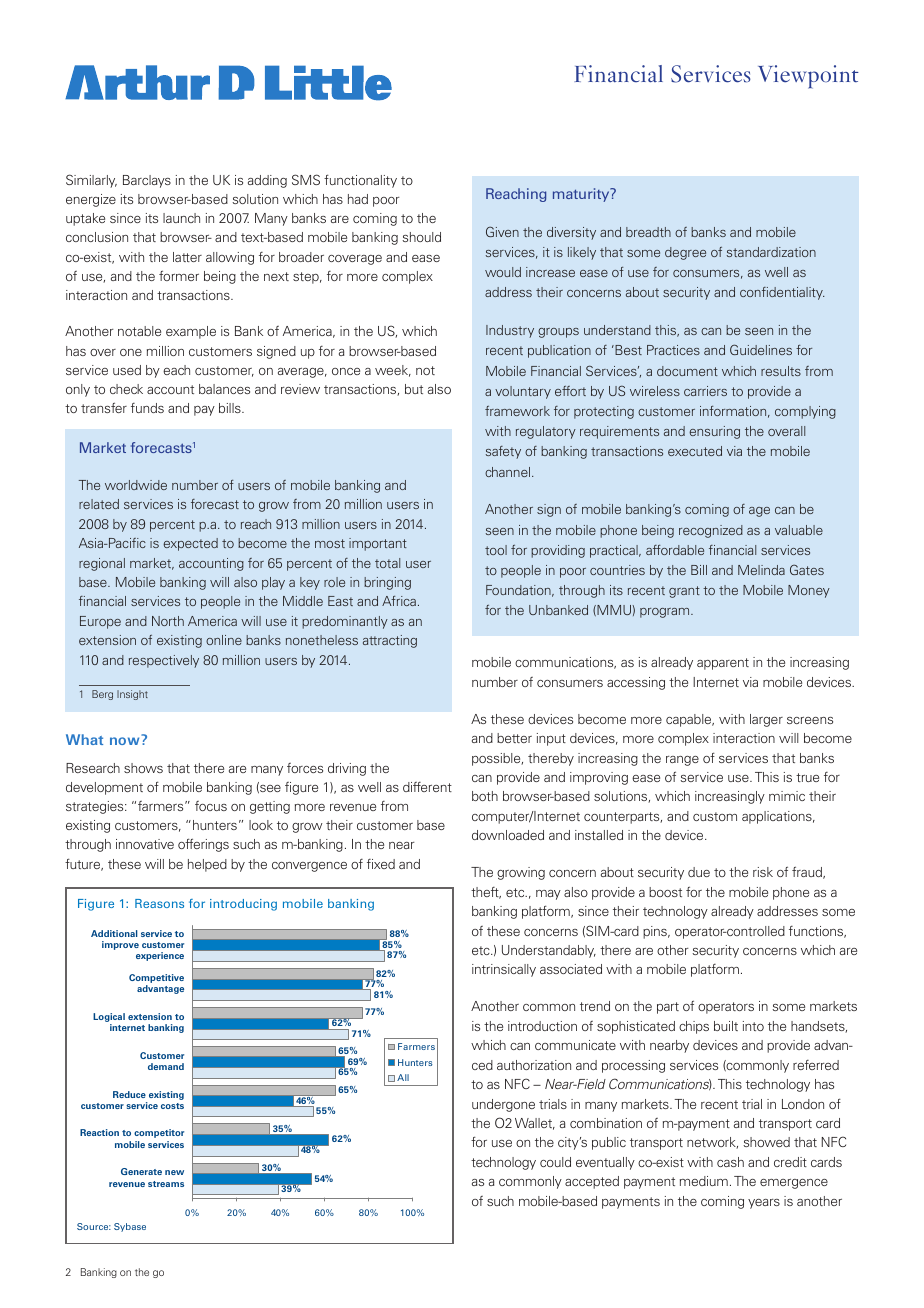 The height and width of the screenshot is (1308, 924). Describe the element at coordinates (503, 1105) in the screenshot. I see `undergone` at that location.
